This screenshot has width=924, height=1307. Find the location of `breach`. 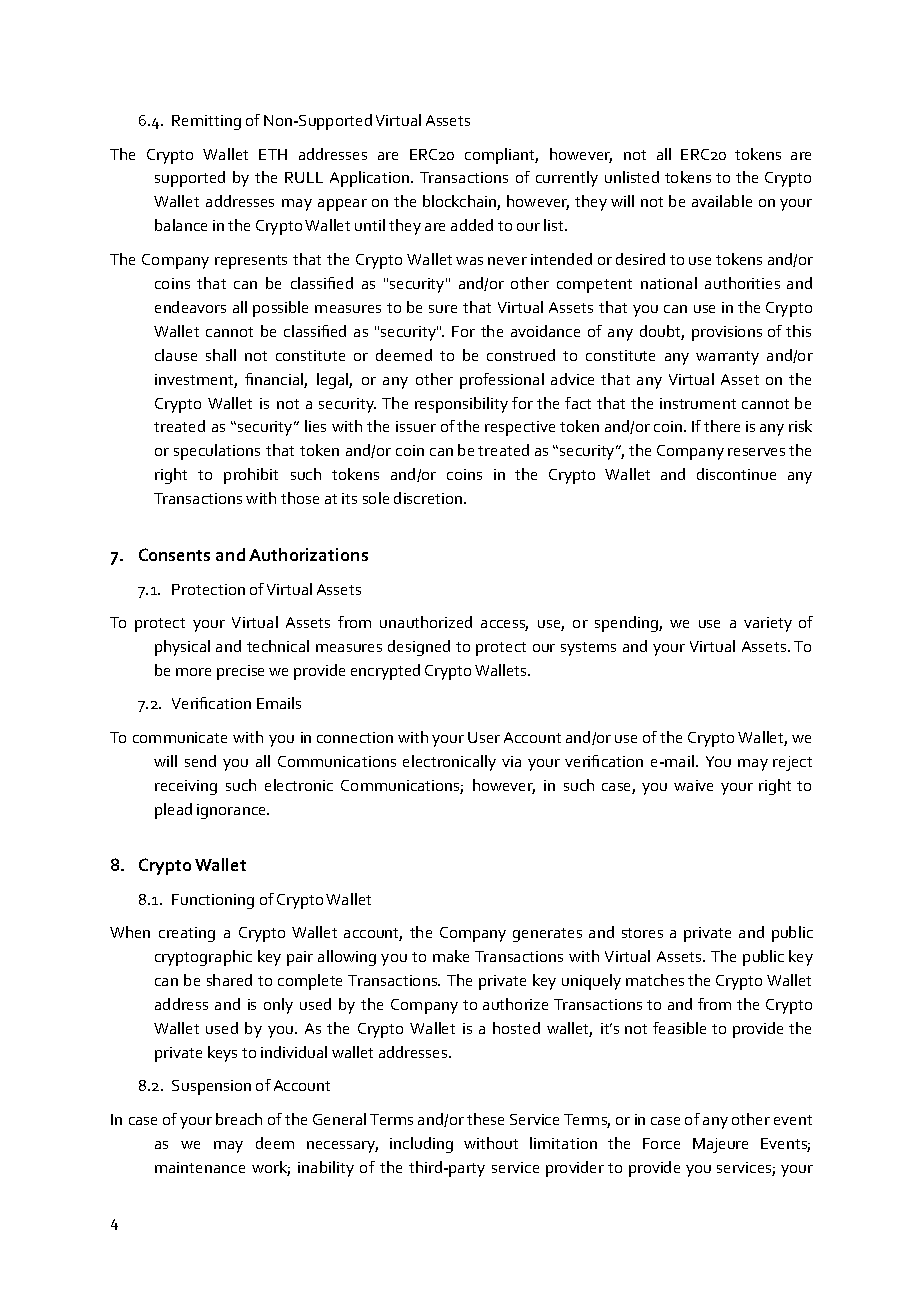

breach is located at coordinates (239, 1119).
